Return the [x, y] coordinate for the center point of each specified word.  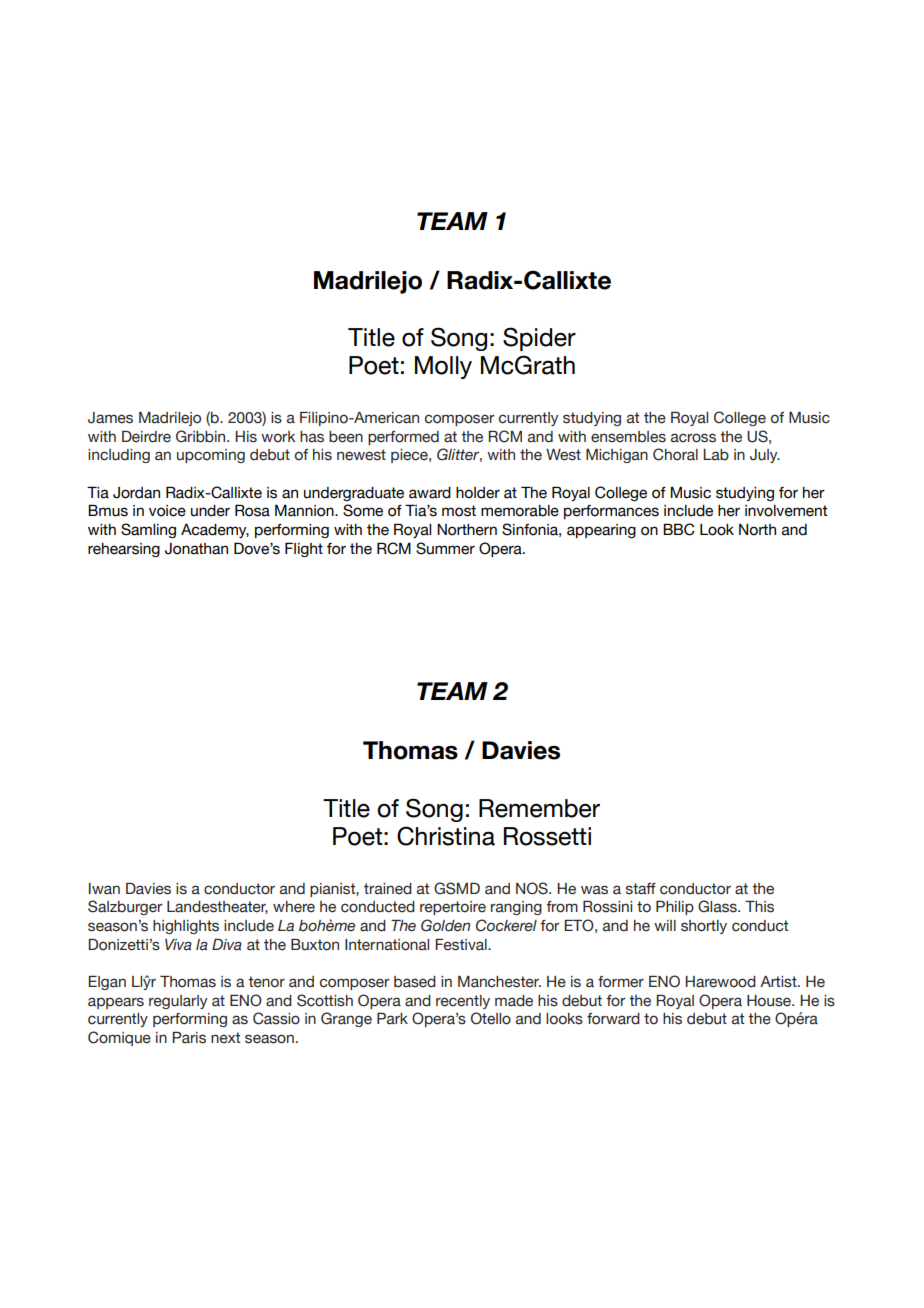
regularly [178, 1002]
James [110, 418]
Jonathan [196, 549]
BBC [679, 529]
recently [463, 1002]
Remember [539, 808]
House [770, 1001]
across [693, 438]
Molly [443, 367]
